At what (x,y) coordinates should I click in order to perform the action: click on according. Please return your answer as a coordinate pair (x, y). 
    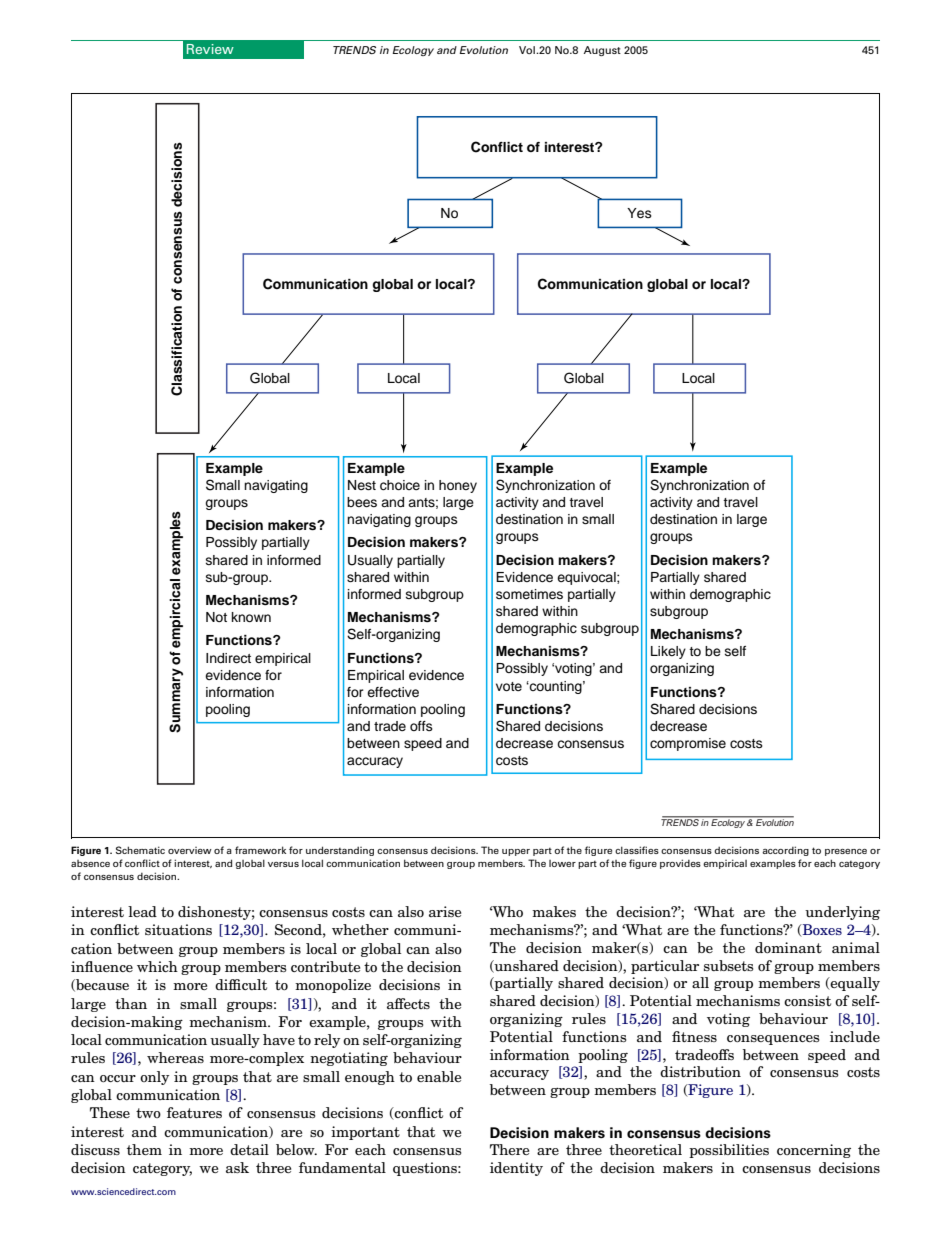
    Looking at the image, I should click on (785, 851).
